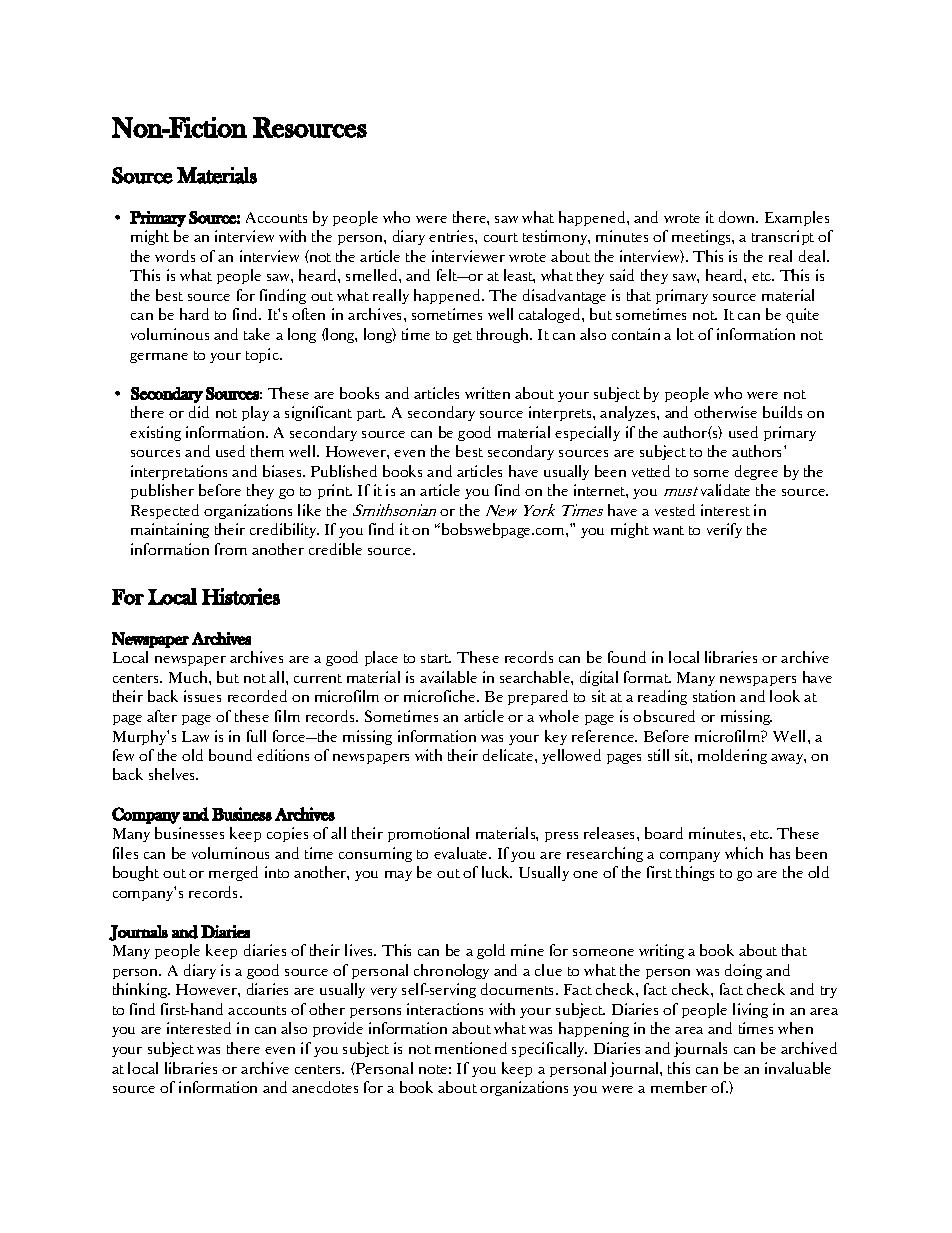 Image resolution: width=952 pixels, height=1233 pixels. What do you see at coordinates (724, 530) in the image?
I see `verify` at bounding box center [724, 530].
